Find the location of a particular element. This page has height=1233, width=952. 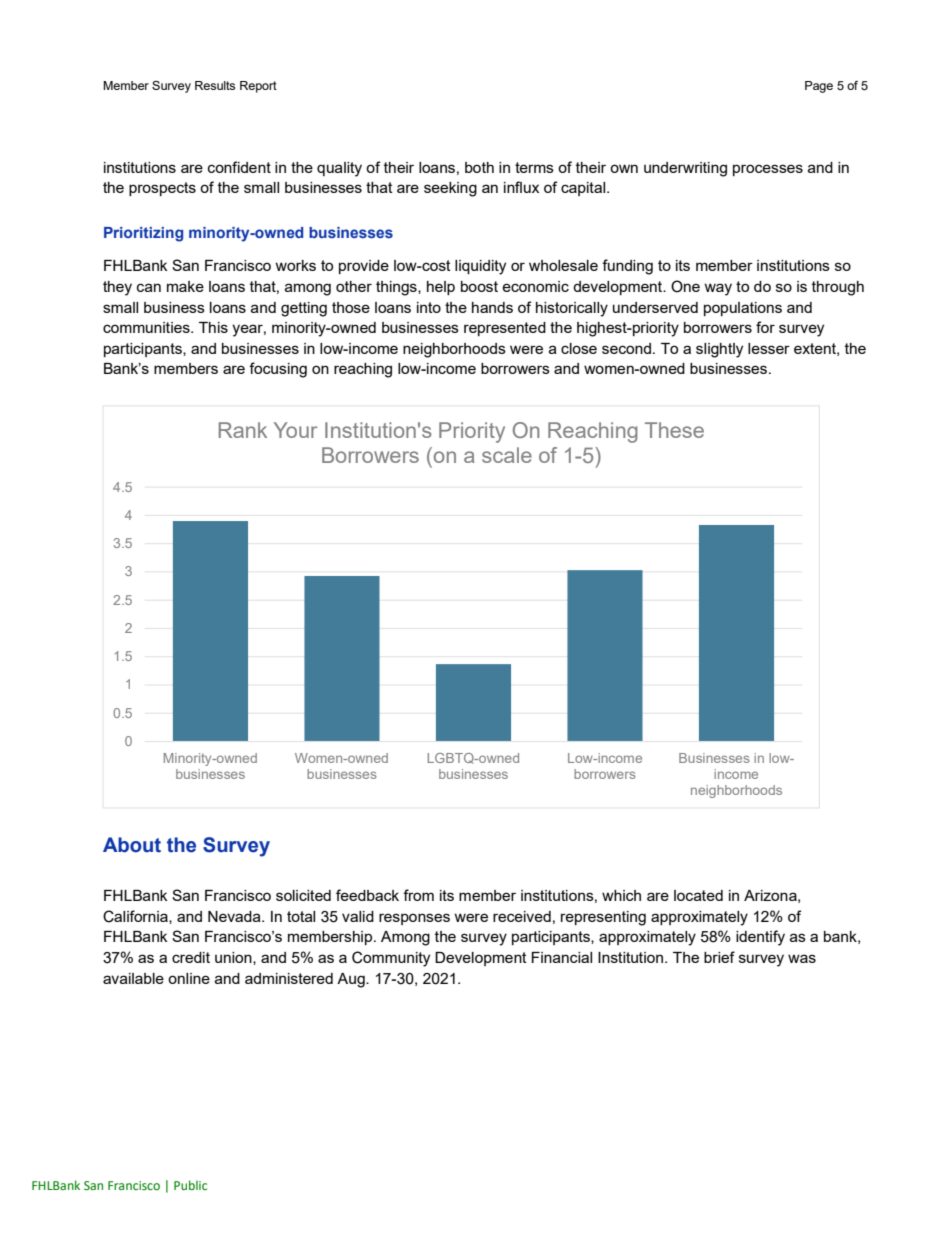

These is located at coordinates (674, 430).
